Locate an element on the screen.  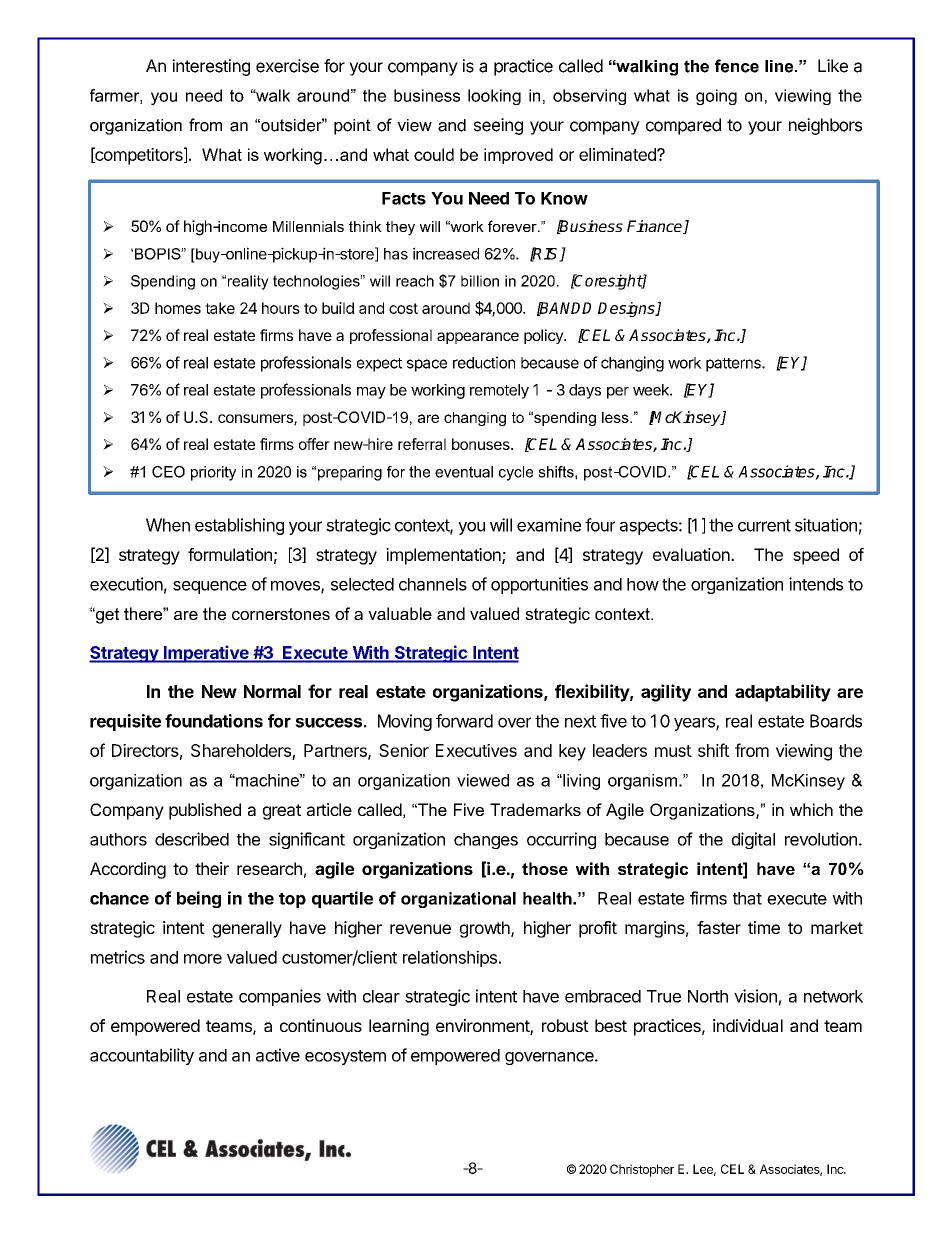
current is located at coordinates (764, 525).
